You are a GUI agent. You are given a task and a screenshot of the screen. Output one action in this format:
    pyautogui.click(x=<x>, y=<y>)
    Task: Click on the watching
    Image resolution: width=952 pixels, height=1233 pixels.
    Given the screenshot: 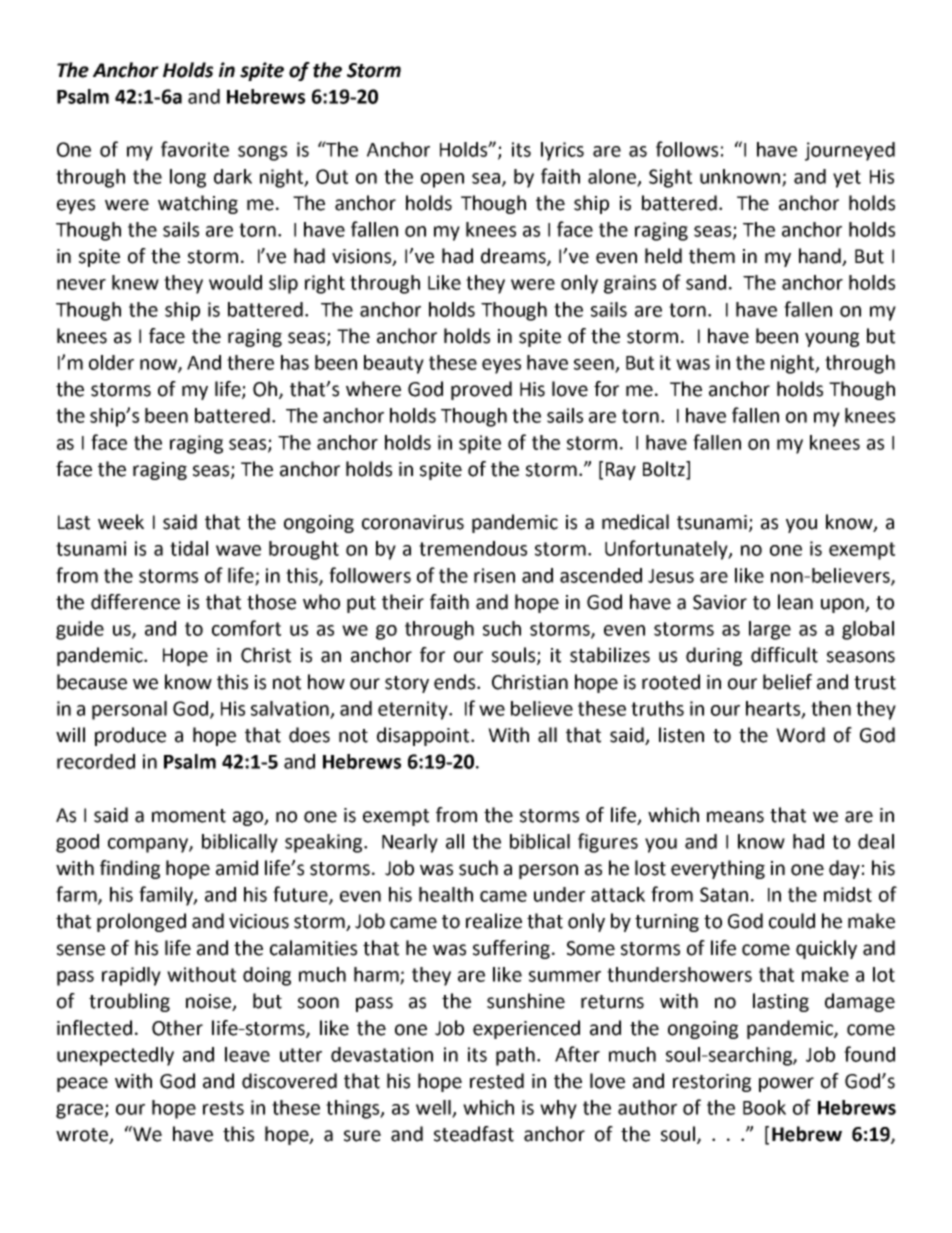 What is the action you would take?
    pyautogui.click(x=198, y=204)
